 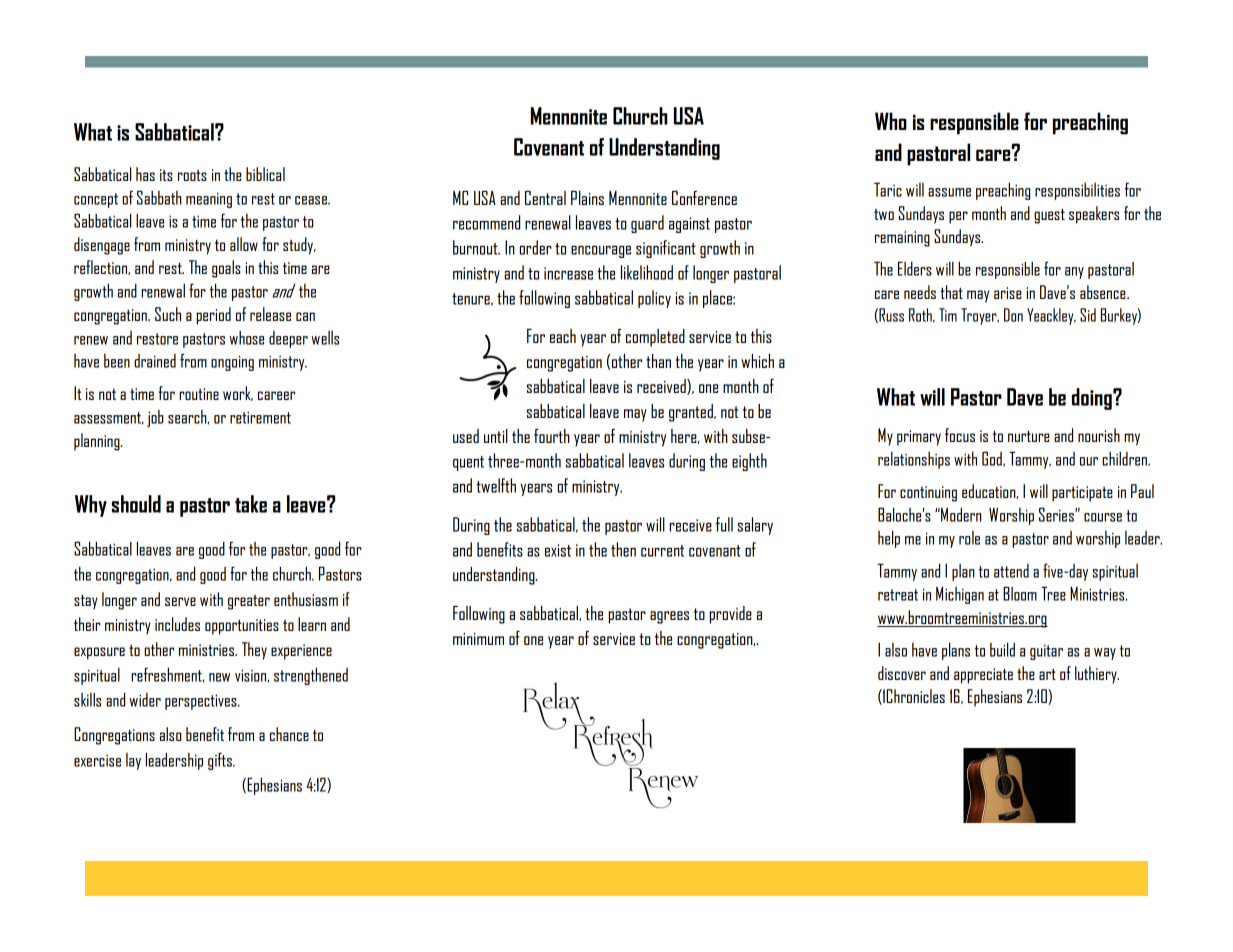 What do you see at coordinates (587, 198) in the document?
I see `Plains` at bounding box center [587, 198].
